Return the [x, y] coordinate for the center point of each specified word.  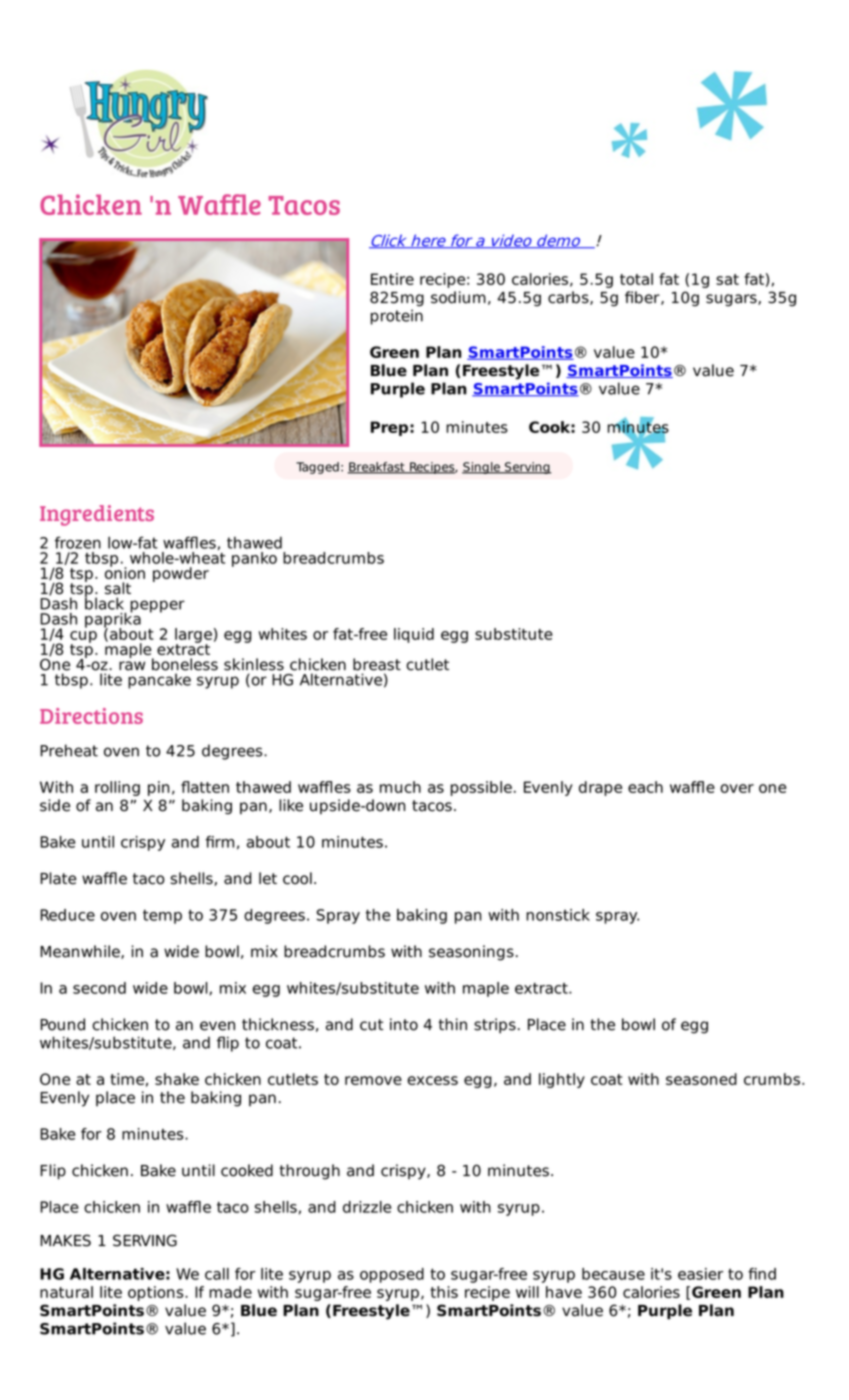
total [636, 279]
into [404, 1024]
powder [181, 574]
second [99, 988]
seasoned [701, 1079]
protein [397, 317]
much [400, 787]
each [645, 787]
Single [482, 468]
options [157, 1293]
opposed [392, 1275]
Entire [392, 279]
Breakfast [377, 468]
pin [158, 788]
